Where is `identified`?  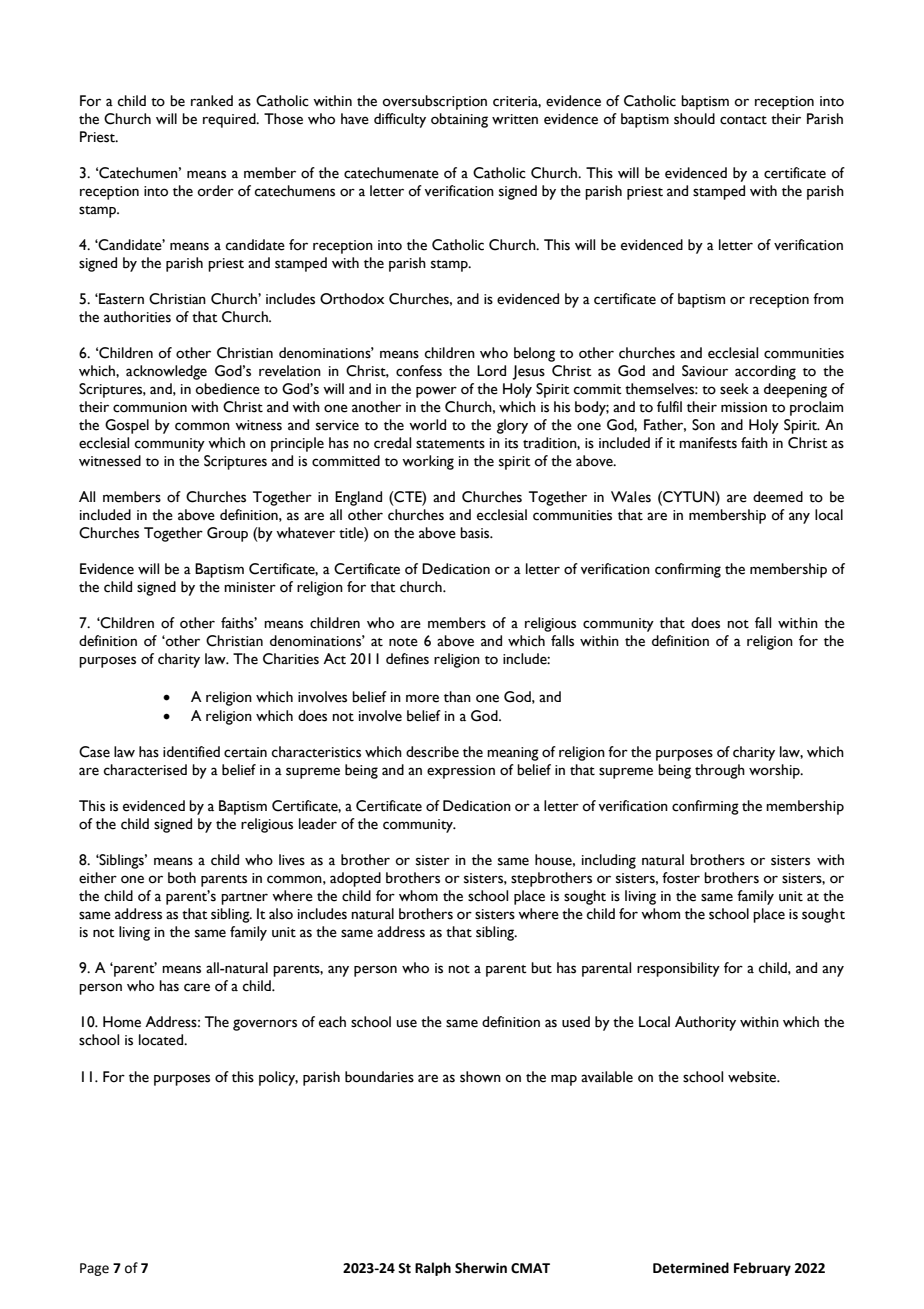
identified is located at coordinates (191, 752).
